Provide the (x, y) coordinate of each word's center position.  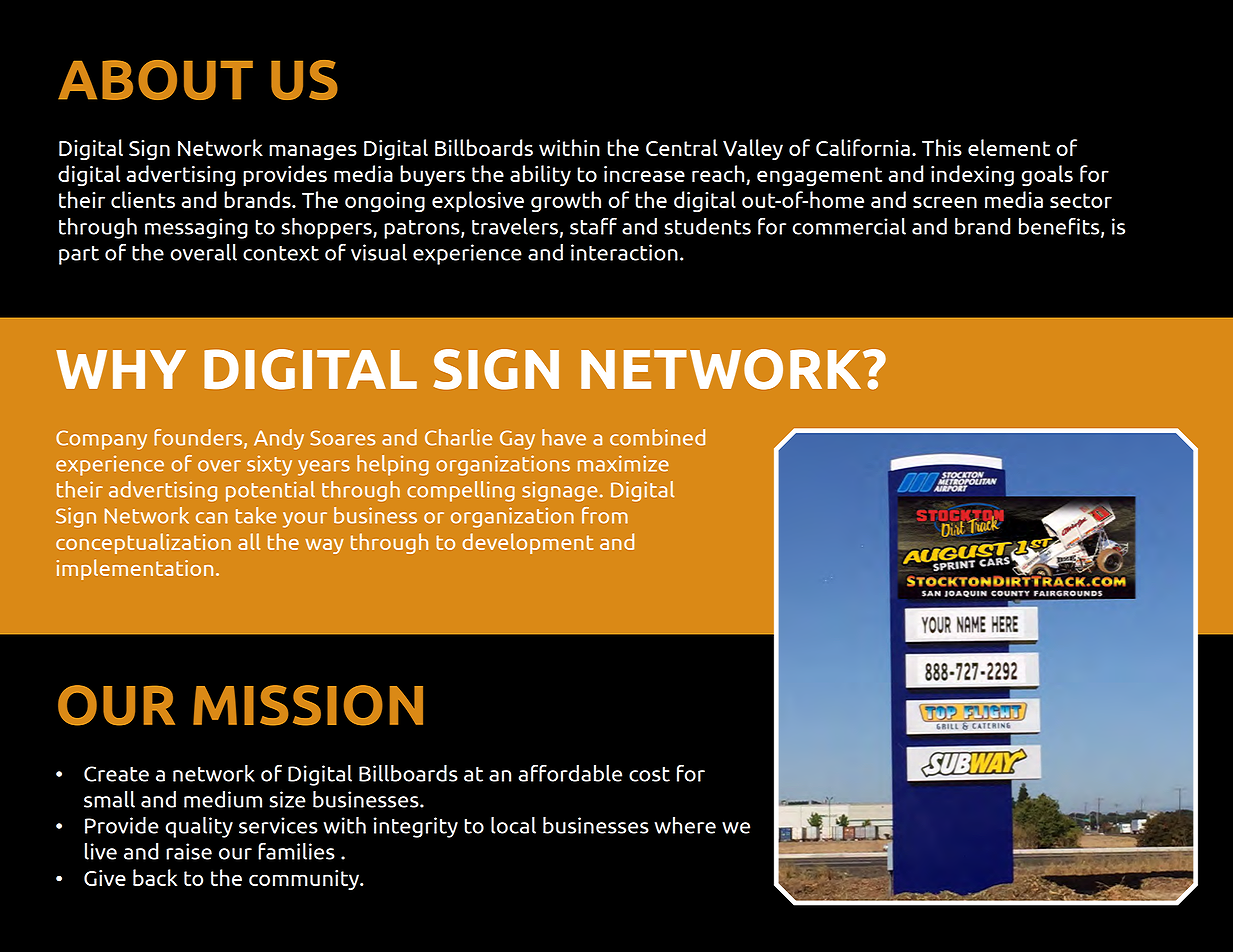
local (513, 825)
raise (189, 851)
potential (270, 491)
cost (649, 774)
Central (682, 147)
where (685, 825)
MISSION (308, 705)
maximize (623, 463)
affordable (570, 773)
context (281, 253)
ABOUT (155, 80)
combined (657, 437)
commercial (849, 226)
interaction (624, 252)
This (942, 147)
